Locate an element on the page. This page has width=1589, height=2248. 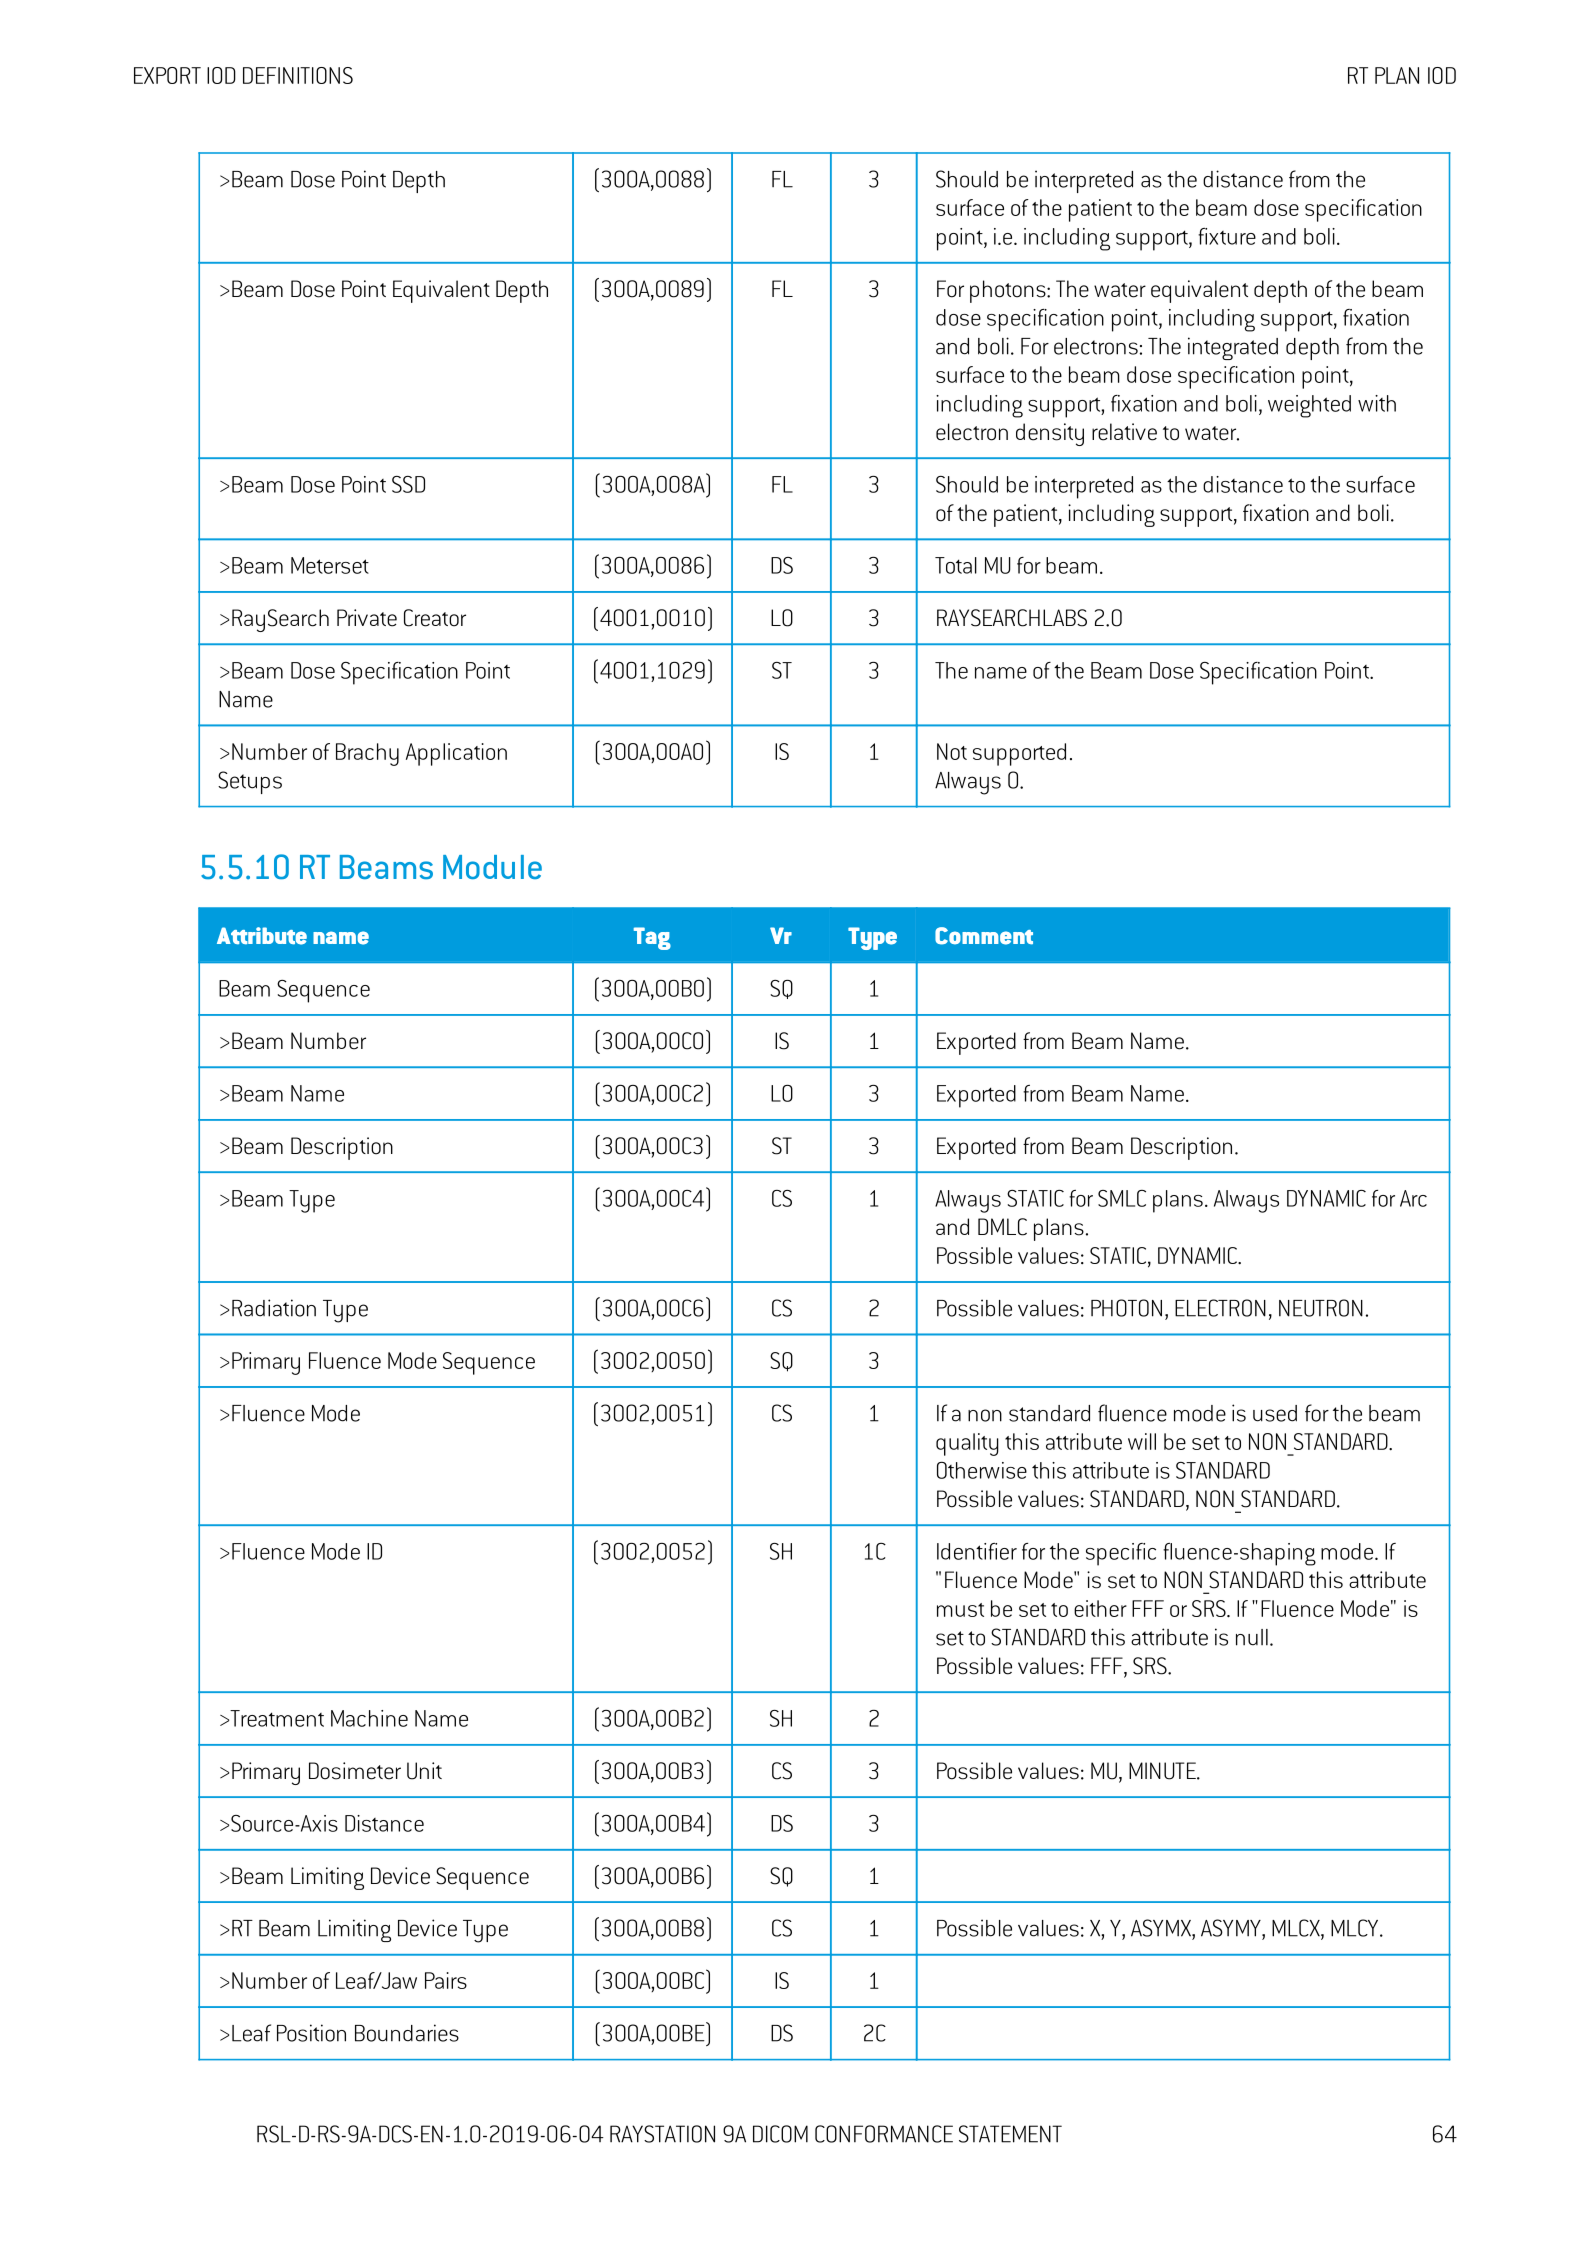
must is located at coordinates (960, 1610).
